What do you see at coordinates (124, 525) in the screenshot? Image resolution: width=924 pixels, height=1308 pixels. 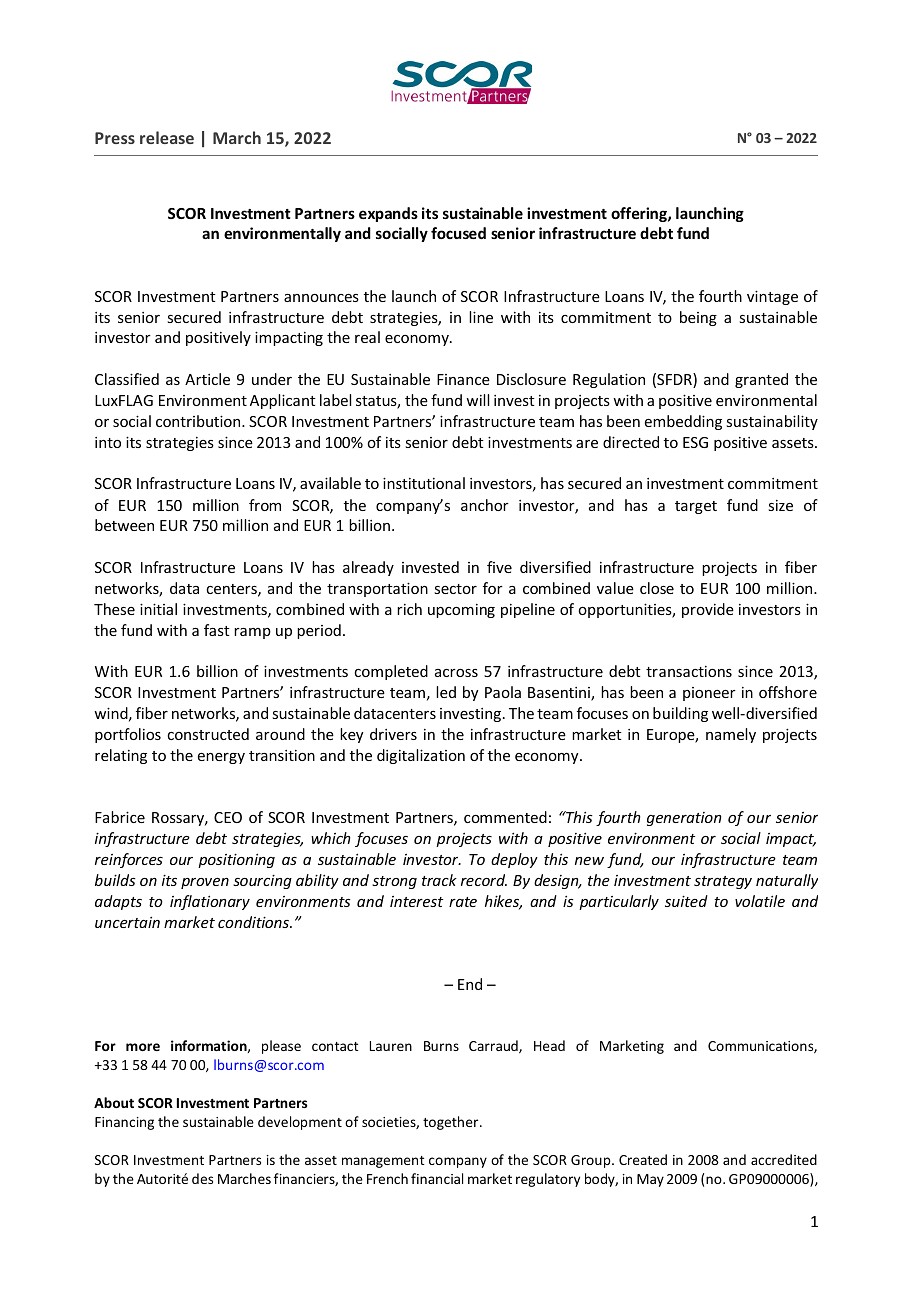 I see `between` at bounding box center [124, 525].
